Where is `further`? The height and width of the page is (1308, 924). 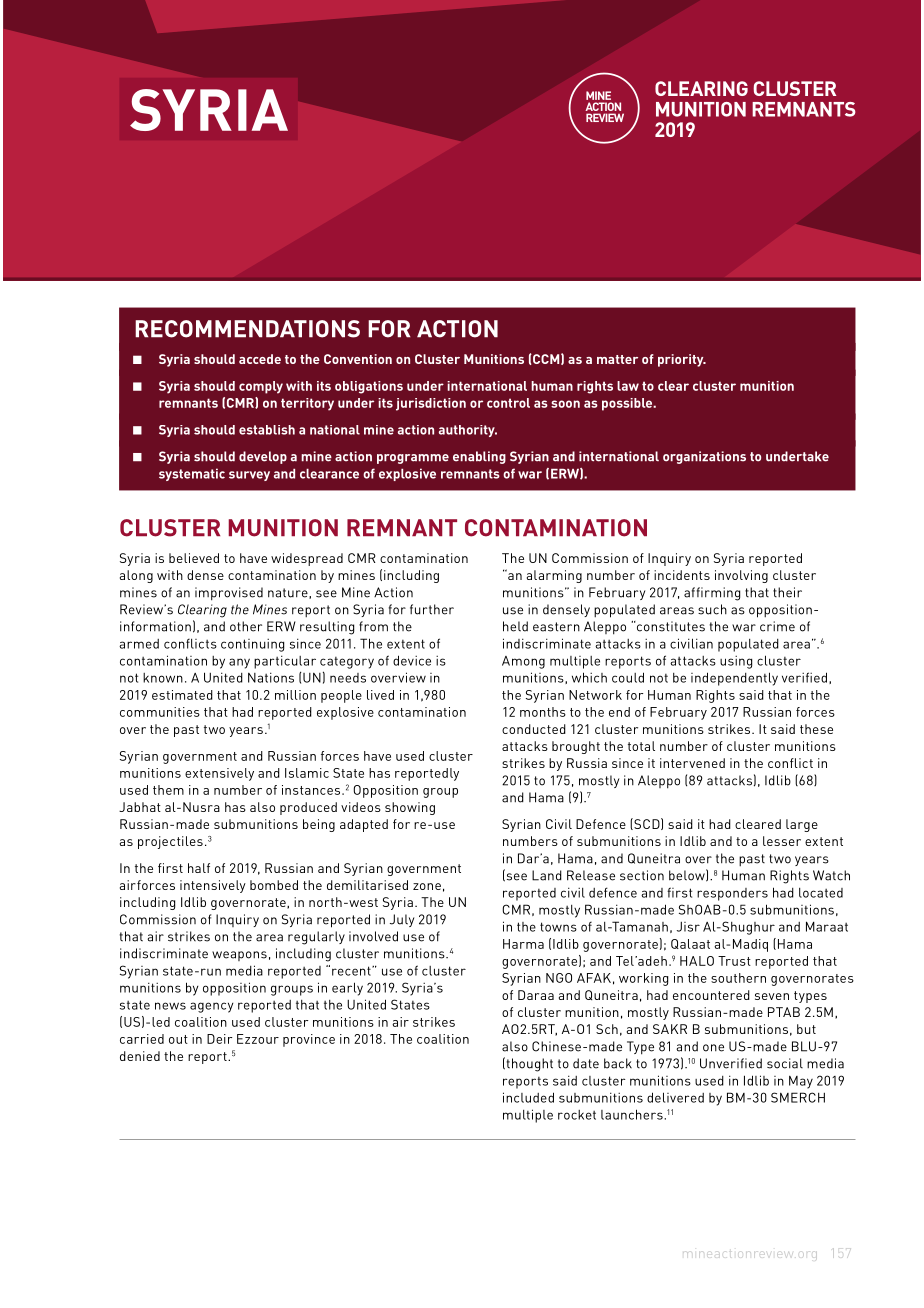
further is located at coordinates (432, 609).
